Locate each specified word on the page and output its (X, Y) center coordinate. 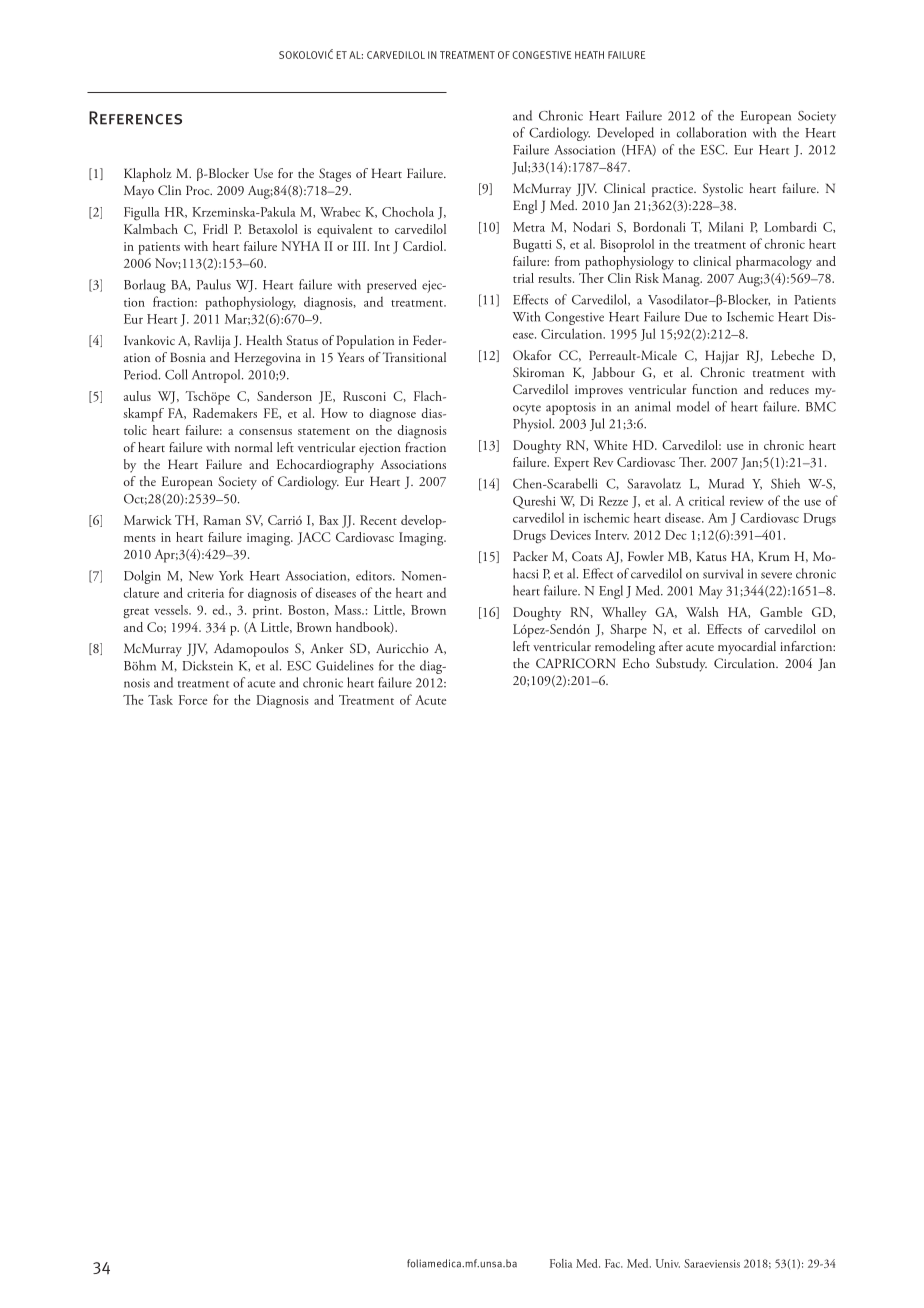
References (135, 118)
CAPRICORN (575, 663)
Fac (614, 1263)
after (671, 646)
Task (160, 699)
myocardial (747, 648)
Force (193, 700)
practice (673, 190)
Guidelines (344, 665)
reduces (789, 389)
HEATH (589, 55)
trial (523, 278)
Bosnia (188, 357)
